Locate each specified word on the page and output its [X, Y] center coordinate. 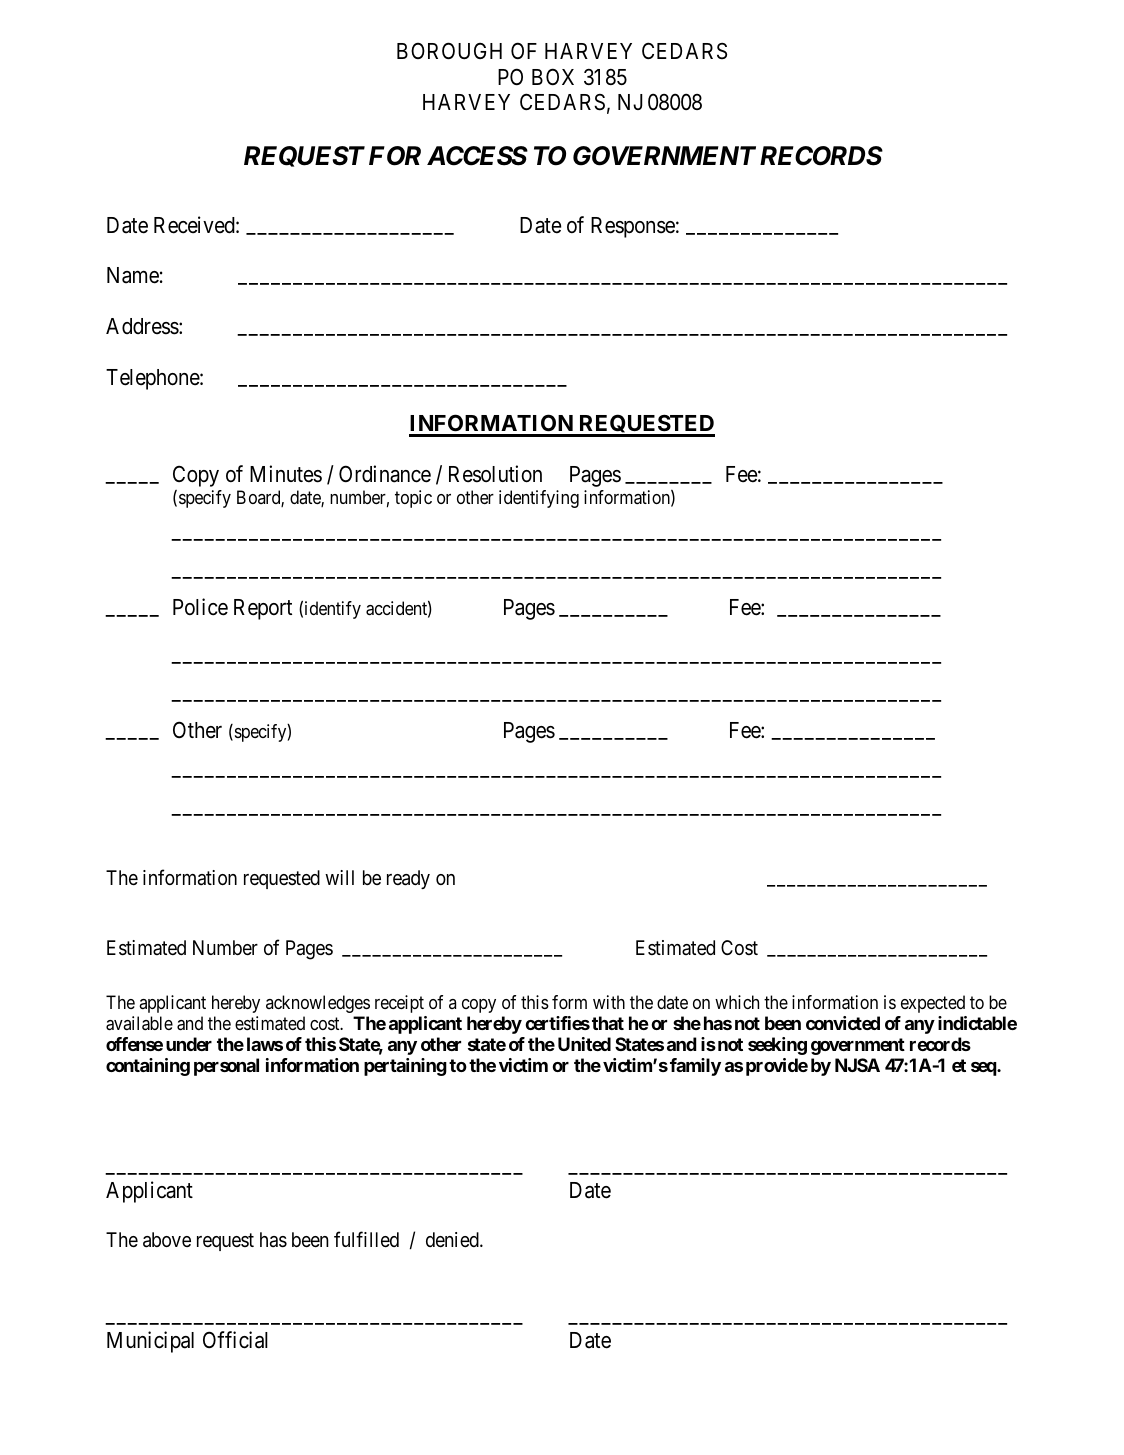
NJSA [857, 1065]
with [609, 1002]
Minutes [286, 474]
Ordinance [385, 474]
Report [263, 609]
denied [453, 1239]
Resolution [495, 474]
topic [413, 499]
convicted [843, 1023]
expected [933, 1004]
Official [235, 1340]
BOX [553, 76]
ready [408, 879]
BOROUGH [449, 51]
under [189, 1044]
